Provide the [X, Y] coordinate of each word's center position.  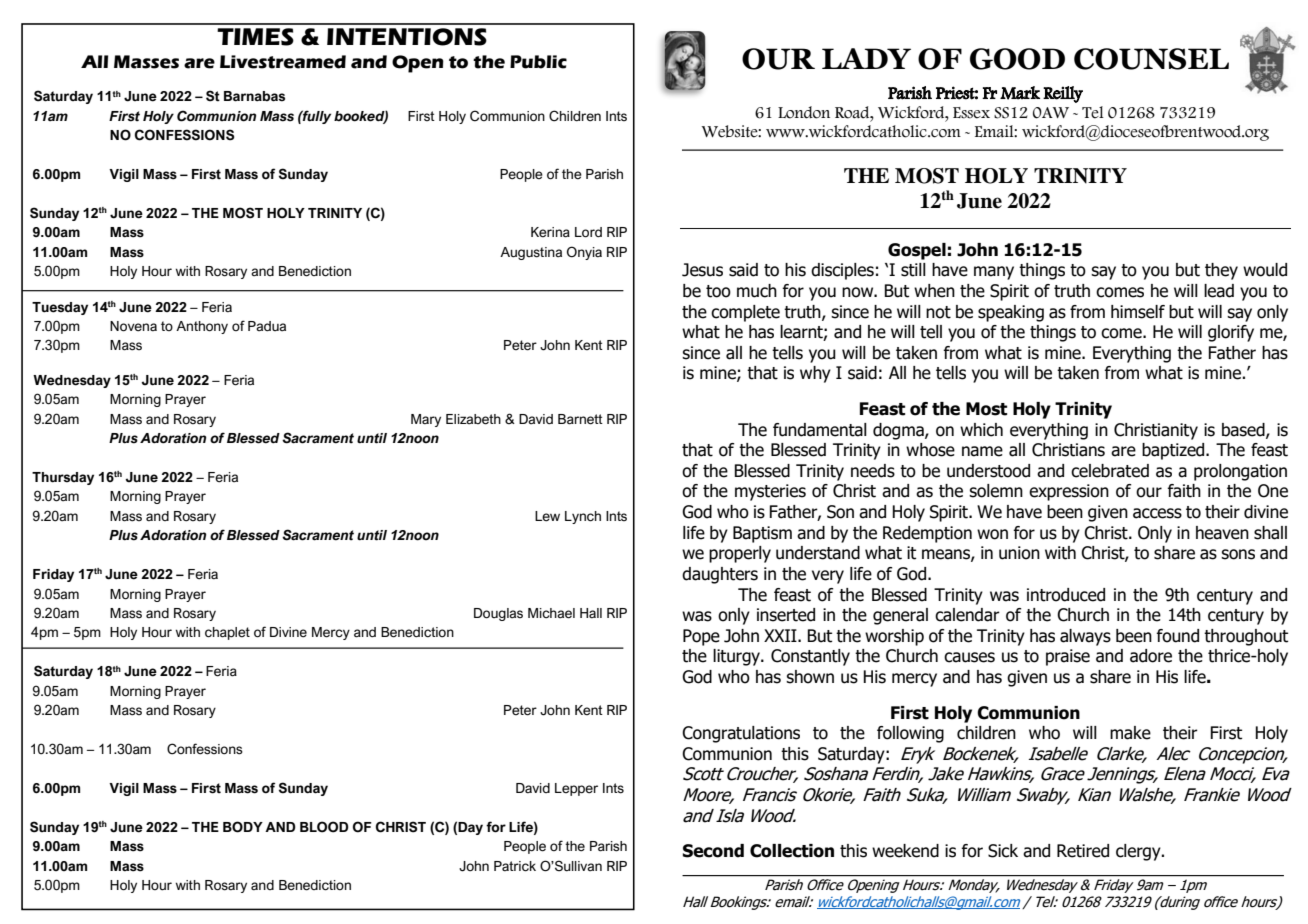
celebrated [1110, 471]
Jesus [702, 270]
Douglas [498, 614]
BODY [243, 827]
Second [713, 851]
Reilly [1063, 94]
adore [1151, 656]
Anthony [202, 327]
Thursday [63, 478]
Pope [701, 637]
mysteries [770, 492]
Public [538, 62]
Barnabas [254, 96]
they [1221, 271]
